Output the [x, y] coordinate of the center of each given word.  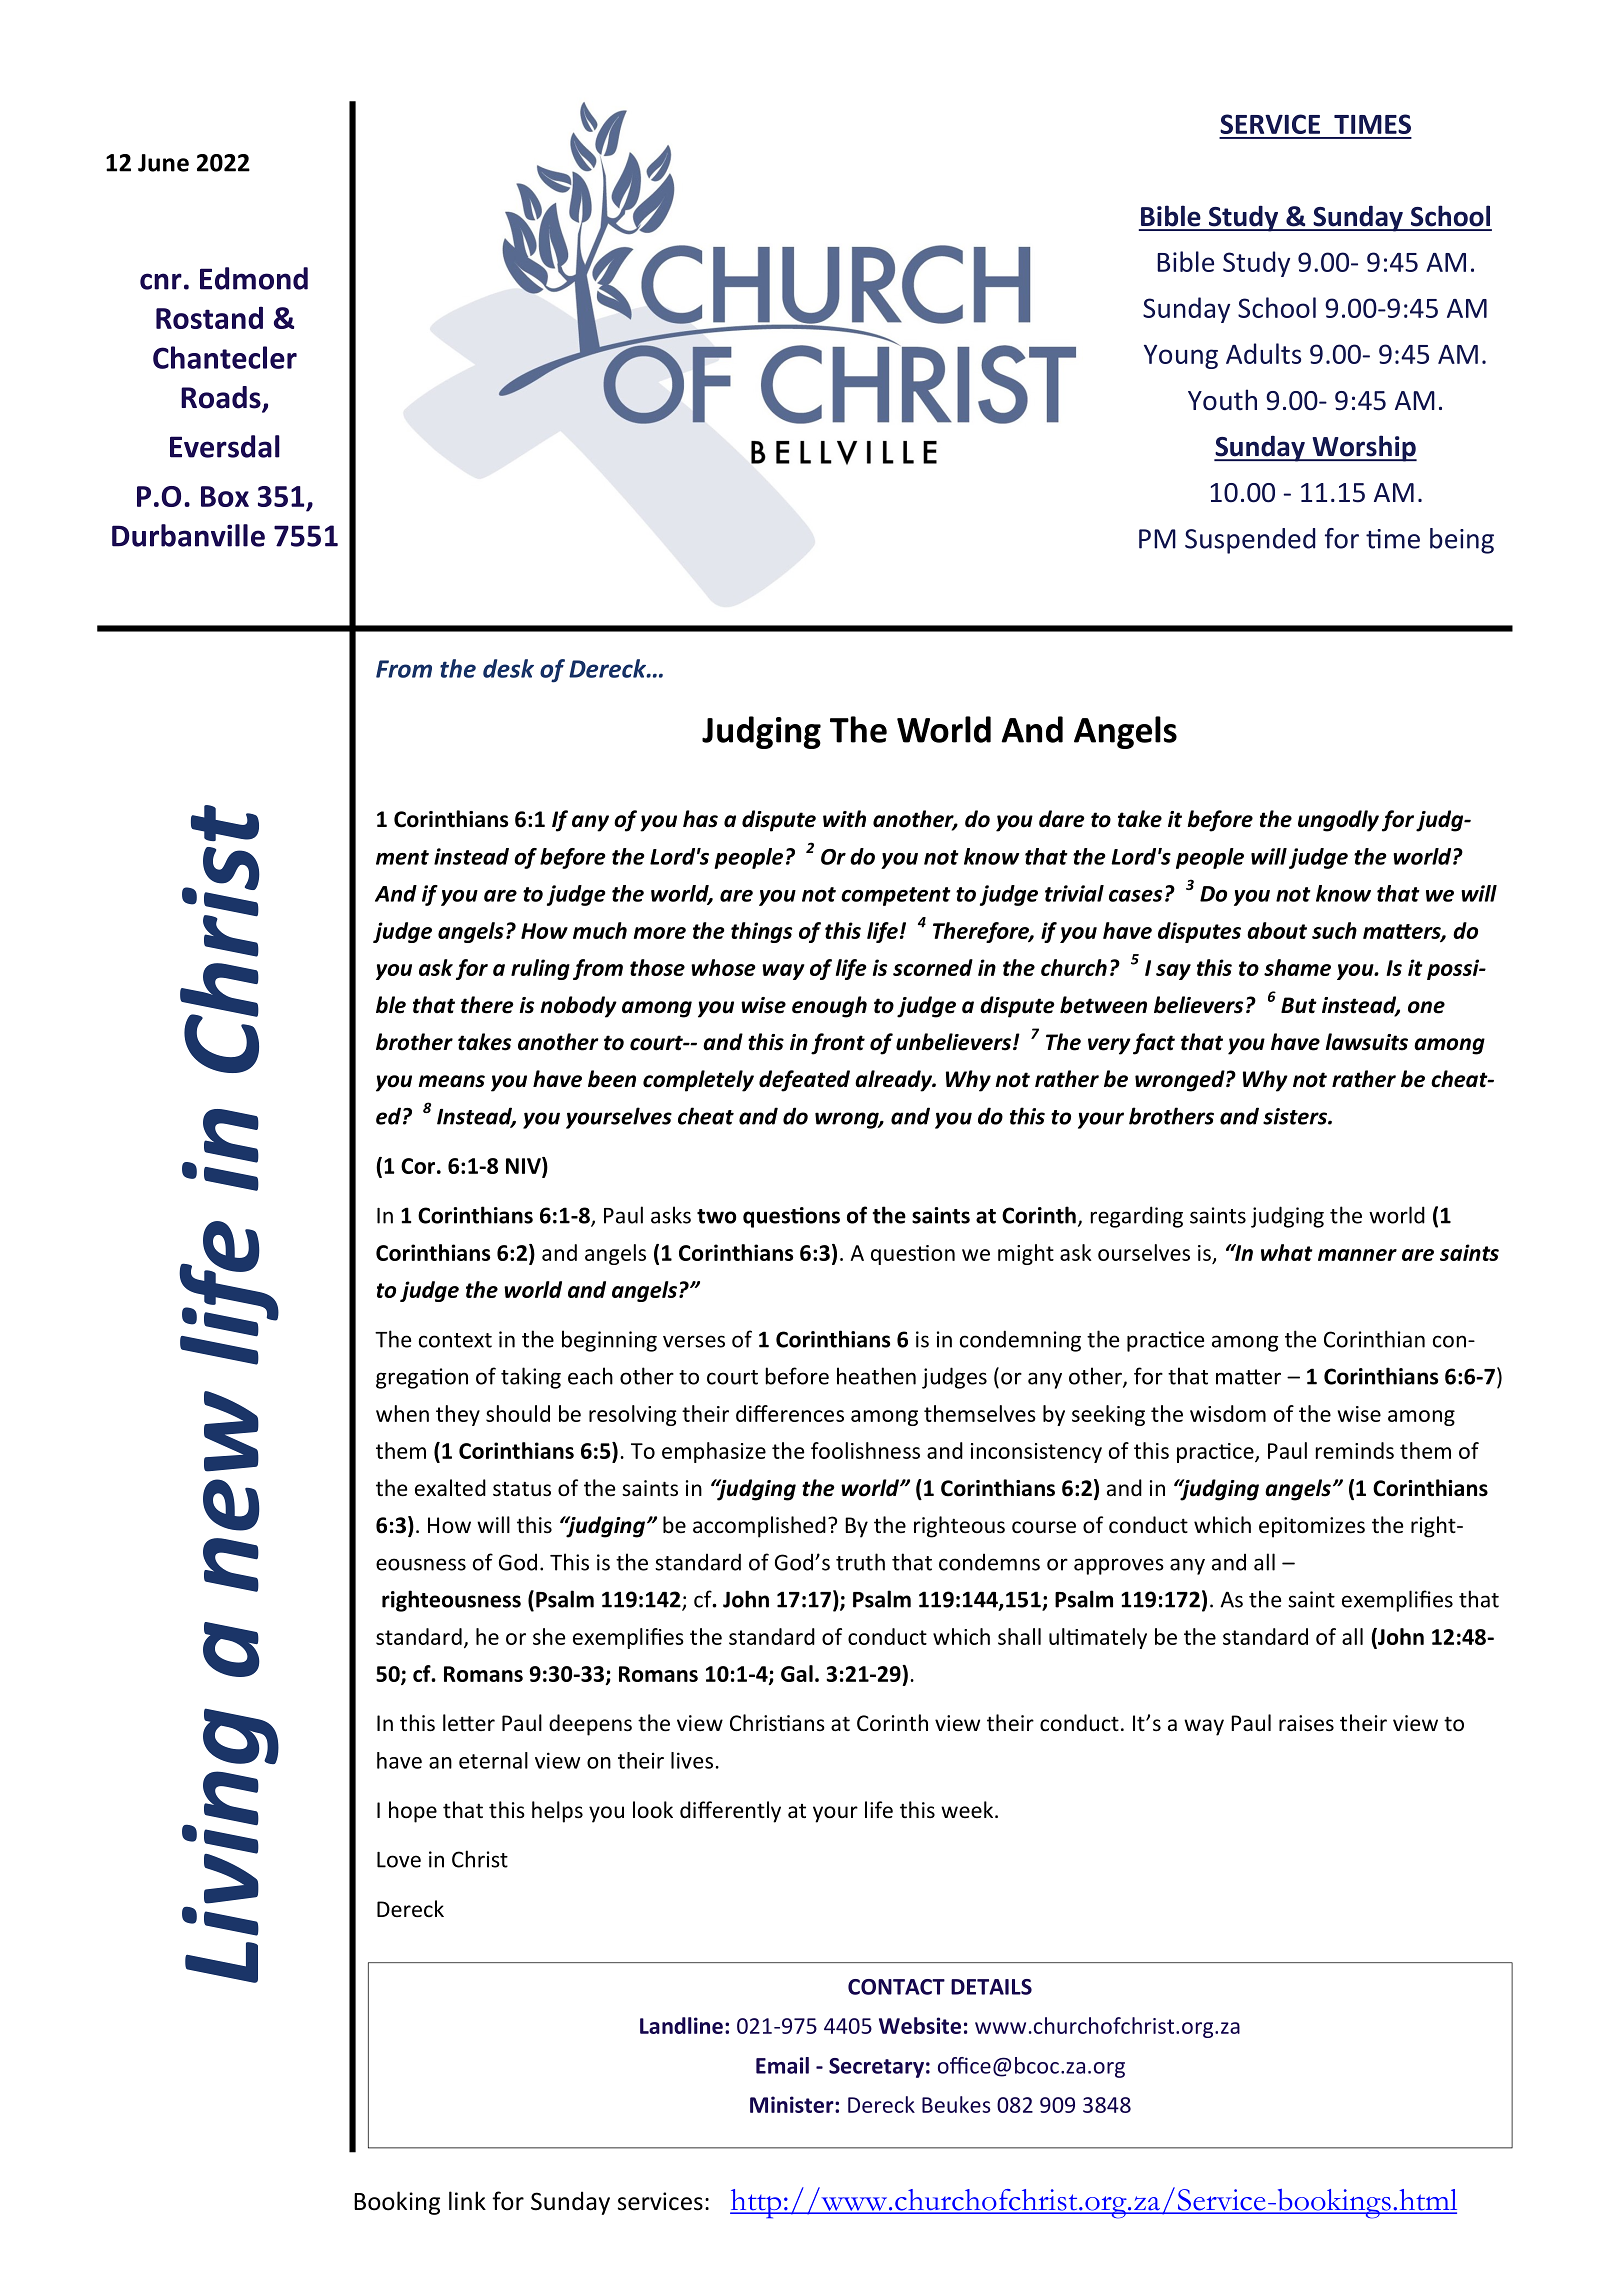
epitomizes [1312, 1527]
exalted [450, 1488]
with [844, 819]
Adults [1263, 353]
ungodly [1338, 821]
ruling [540, 969]
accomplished [759, 1527]
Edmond [254, 278]
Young [1181, 357]
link [467, 2200]
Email [782, 2065]
